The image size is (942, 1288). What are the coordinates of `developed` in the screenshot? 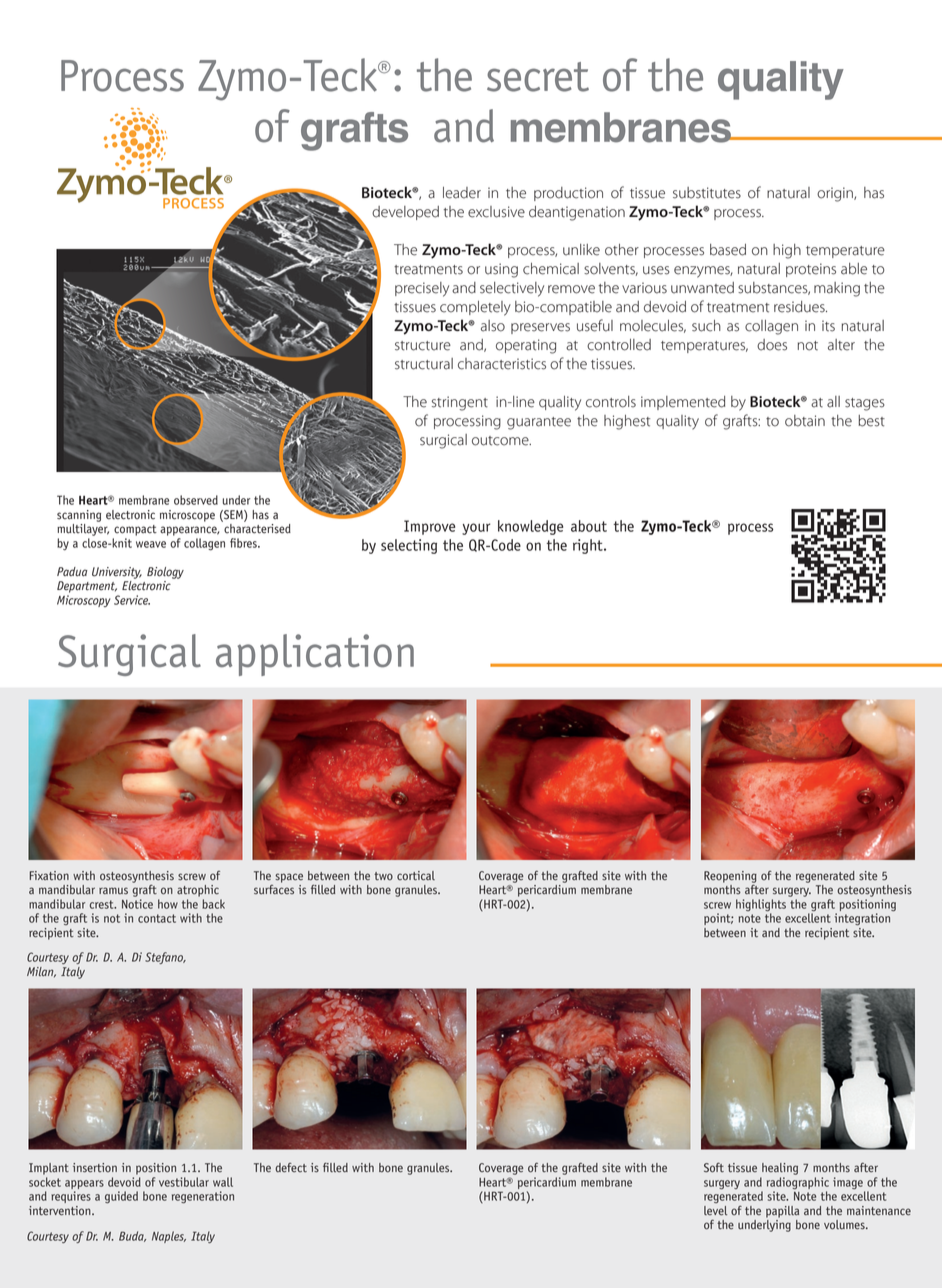 It's located at (405, 213).
